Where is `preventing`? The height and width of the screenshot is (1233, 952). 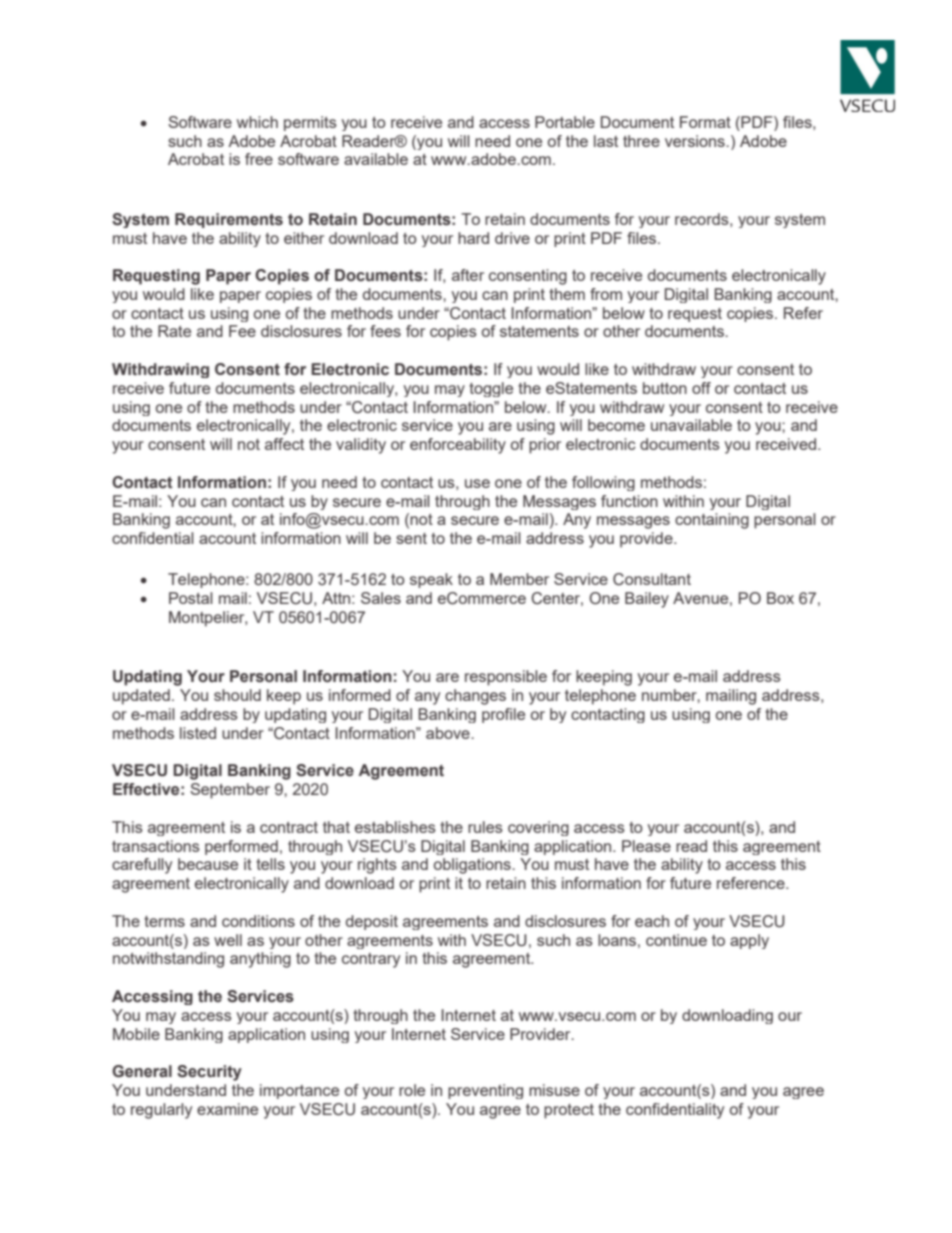 preventing is located at coordinates (485, 1091).
